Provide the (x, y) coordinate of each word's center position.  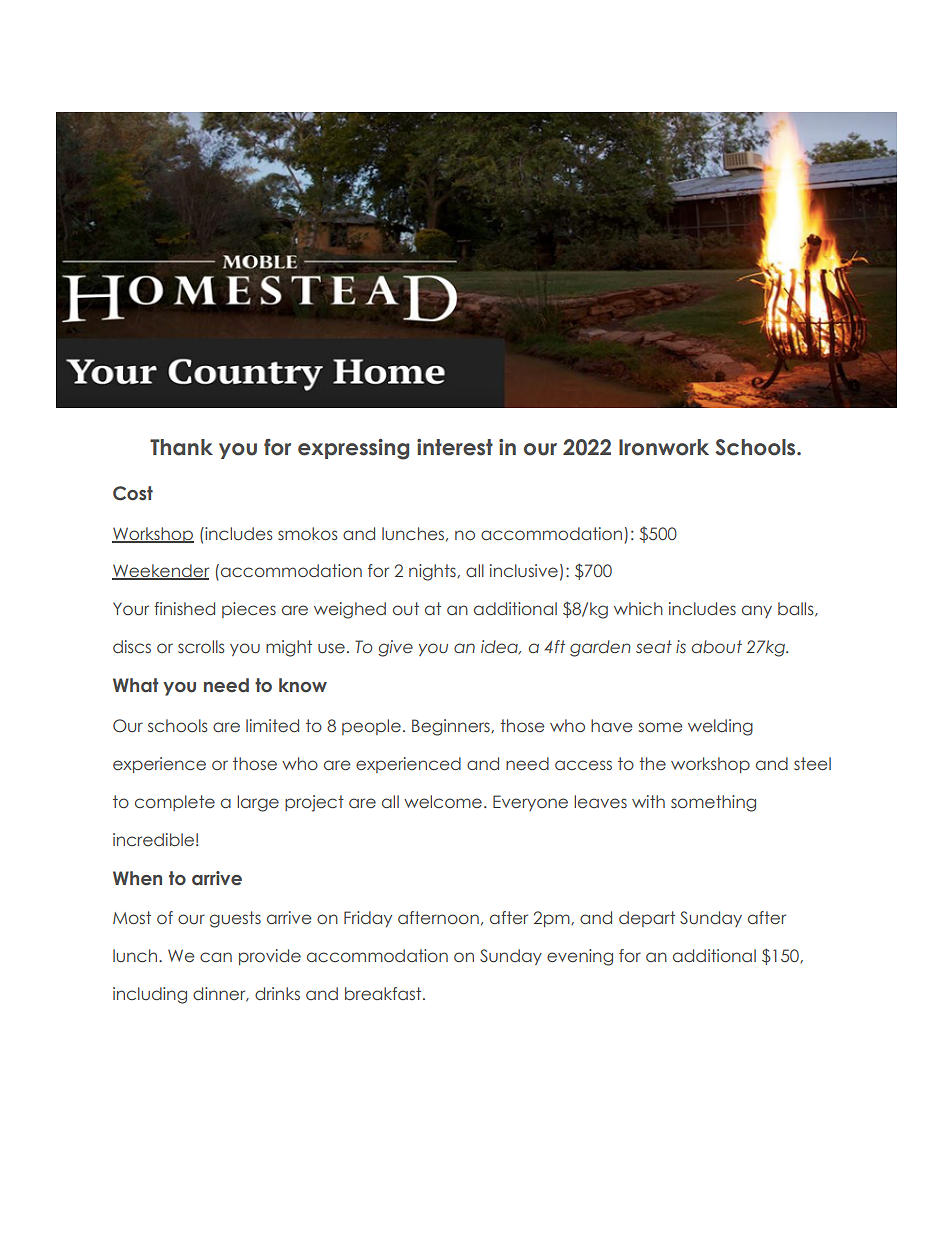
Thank (181, 447)
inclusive (524, 571)
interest (455, 447)
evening (580, 957)
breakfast (384, 993)
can (216, 957)
